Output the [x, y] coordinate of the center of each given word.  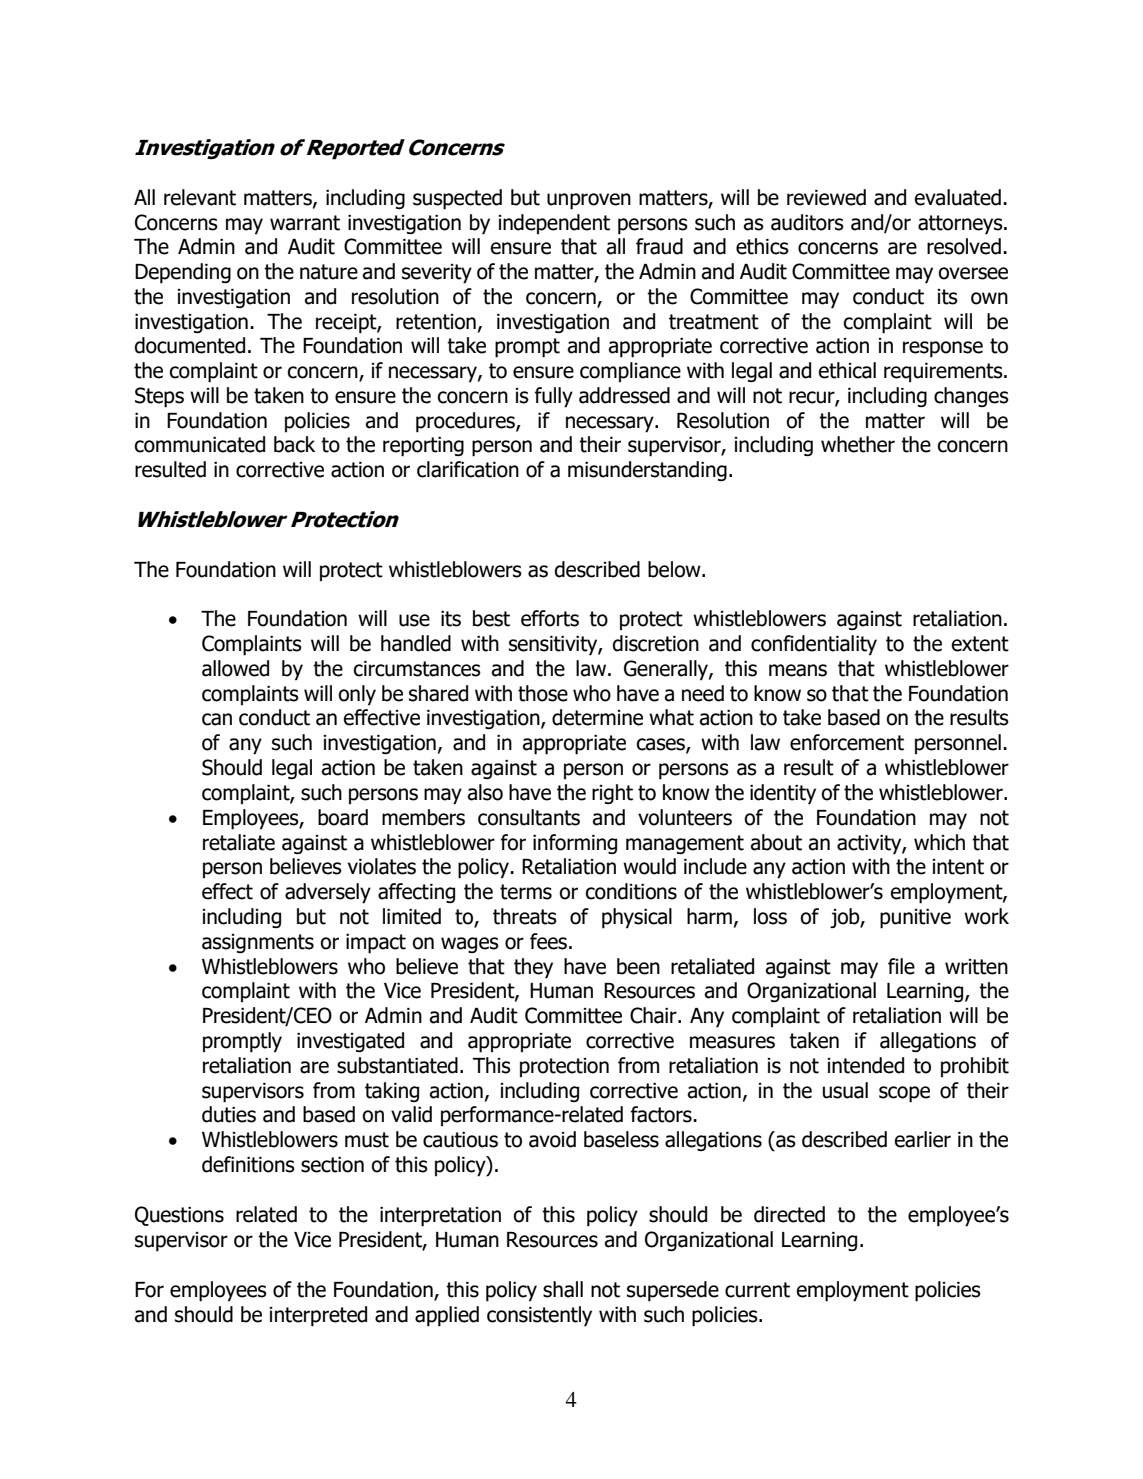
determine [597, 717]
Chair [654, 1015]
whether [858, 444]
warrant [305, 223]
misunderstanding [647, 471]
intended [866, 1065]
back [294, 444]
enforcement [847, 742]
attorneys [961, 225]
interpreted [318, 1316]
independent [554, 224]
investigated [350, 1042]
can [217, 719]
